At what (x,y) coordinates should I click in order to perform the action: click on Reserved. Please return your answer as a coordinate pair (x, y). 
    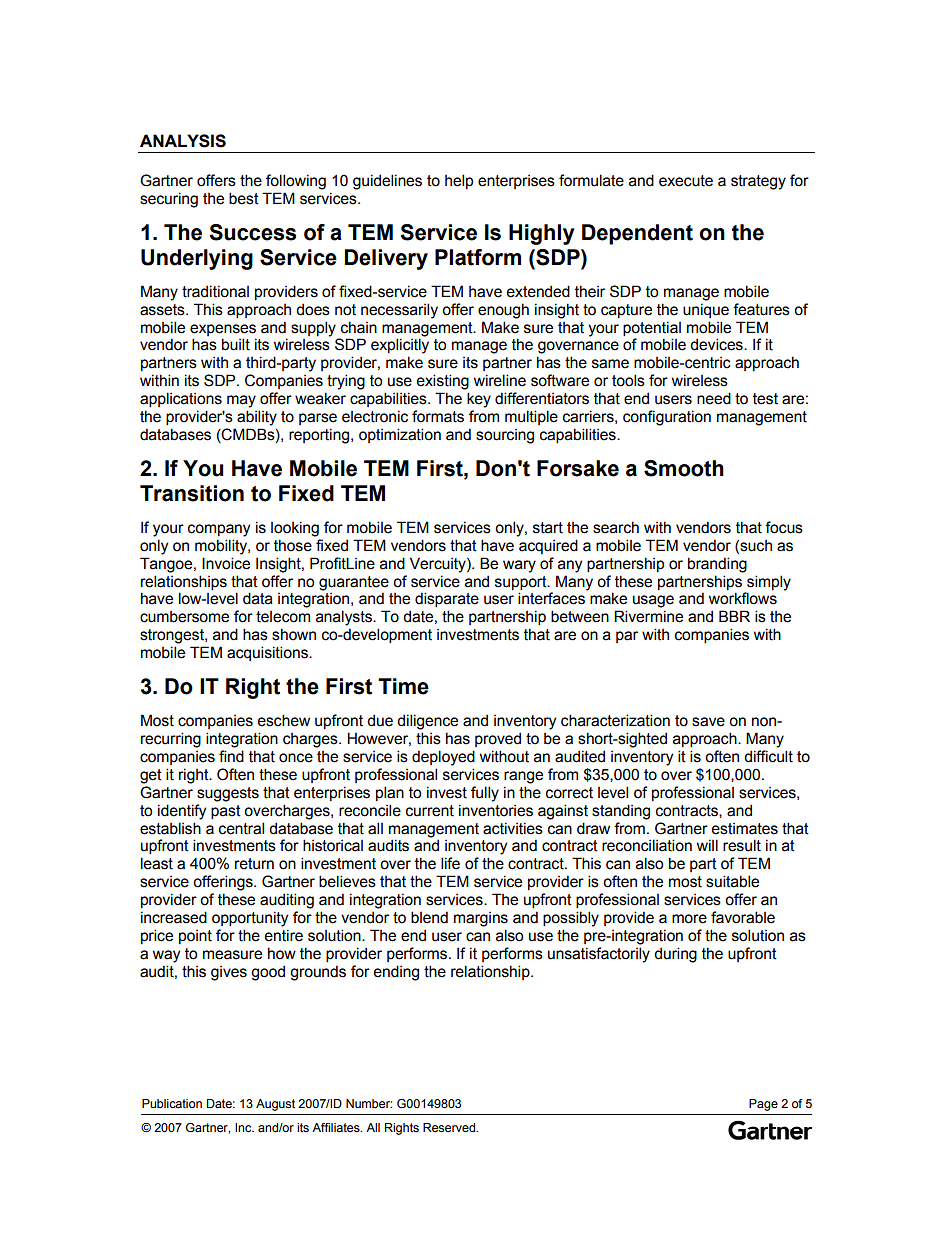
    Looking at the image, I should click on (450, 1127).
